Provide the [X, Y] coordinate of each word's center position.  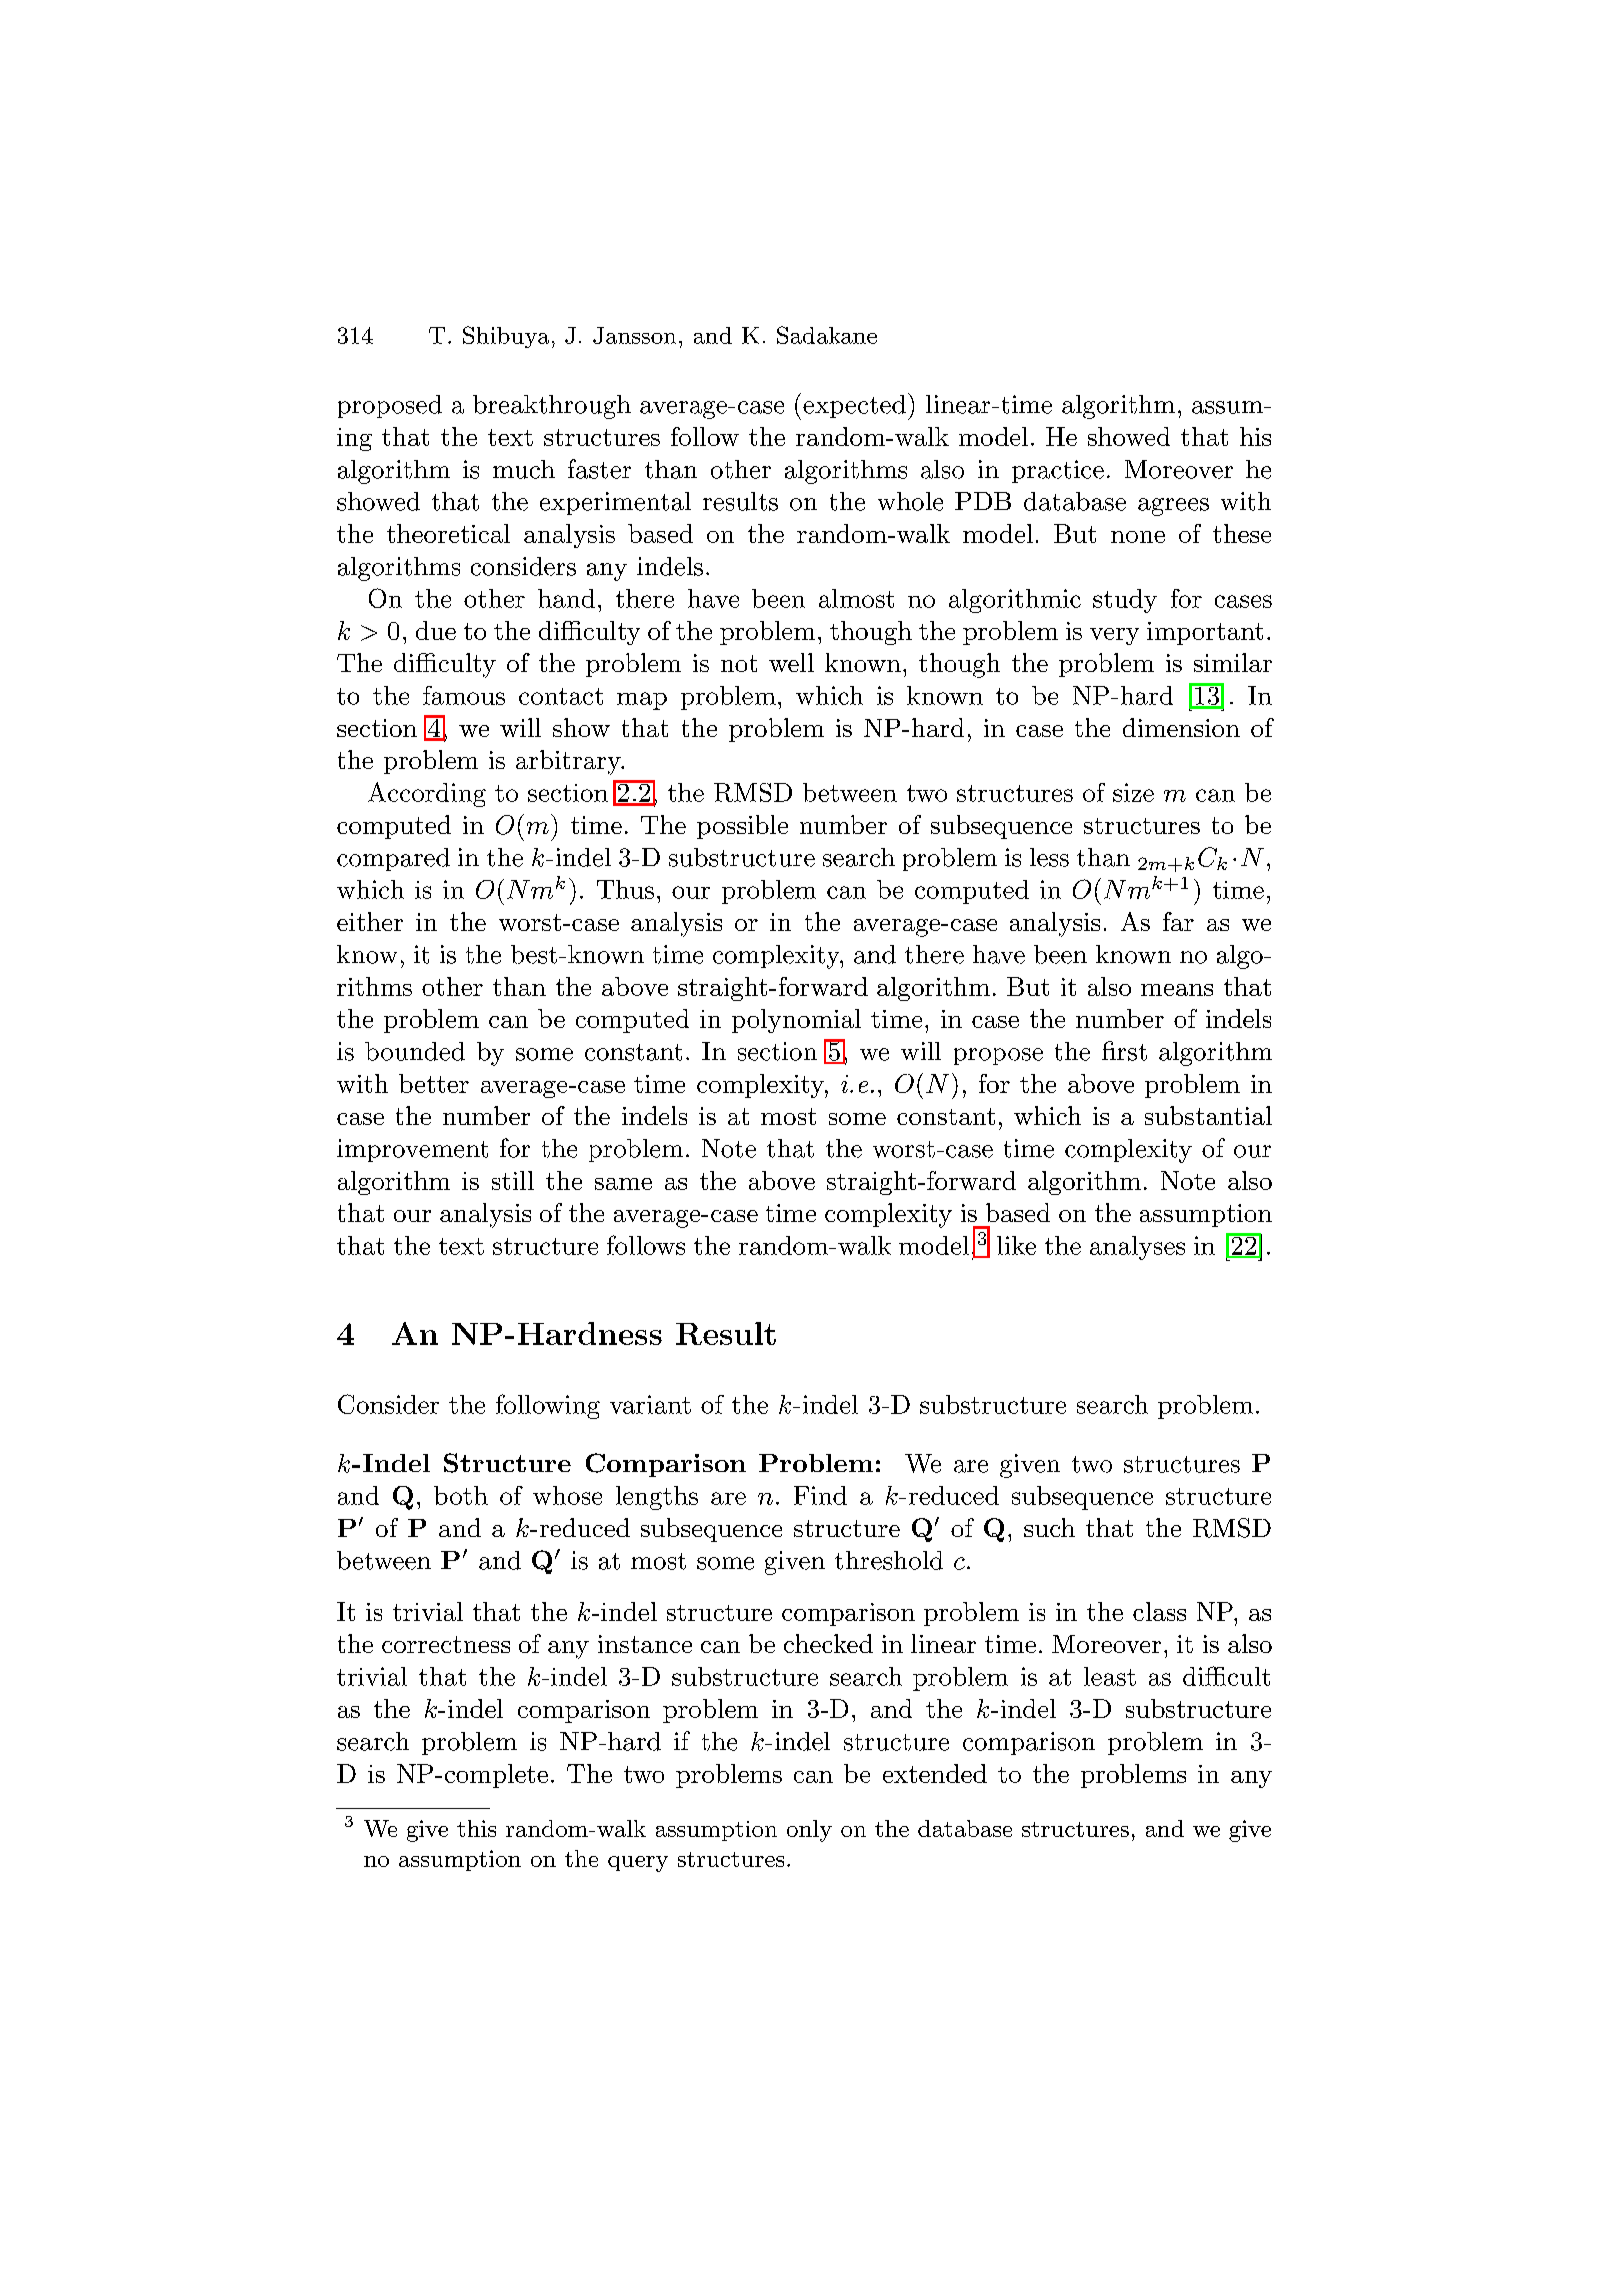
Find [820, 1495]
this [476, 1828]
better [434, 1083]
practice [1058, 471]
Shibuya [506, 337]
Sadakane [827, 335]
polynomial [796, 1021]
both [461, 1495]
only [809, 1831]
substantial [1208, 1115]
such [1049, 1527]
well [791, 662]
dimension [1181, 727]
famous [464, 695]
